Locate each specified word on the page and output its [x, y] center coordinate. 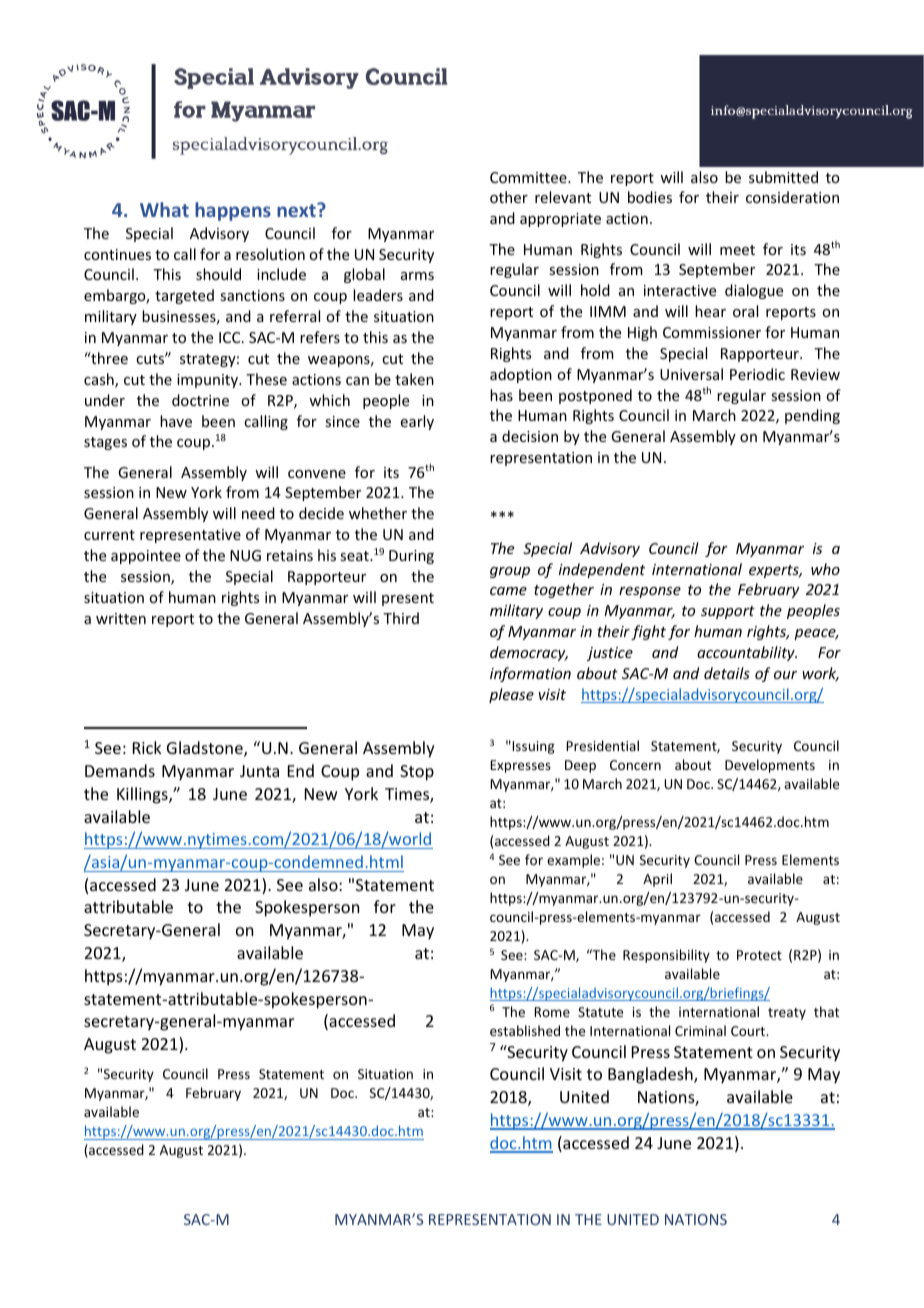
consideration [792, 197]
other [509, 197]
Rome [552, 1012]
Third [401, 618]
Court [749, 1031]
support [728, 612]
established [525, 1030]
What [164, 209]
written [121, 618]
